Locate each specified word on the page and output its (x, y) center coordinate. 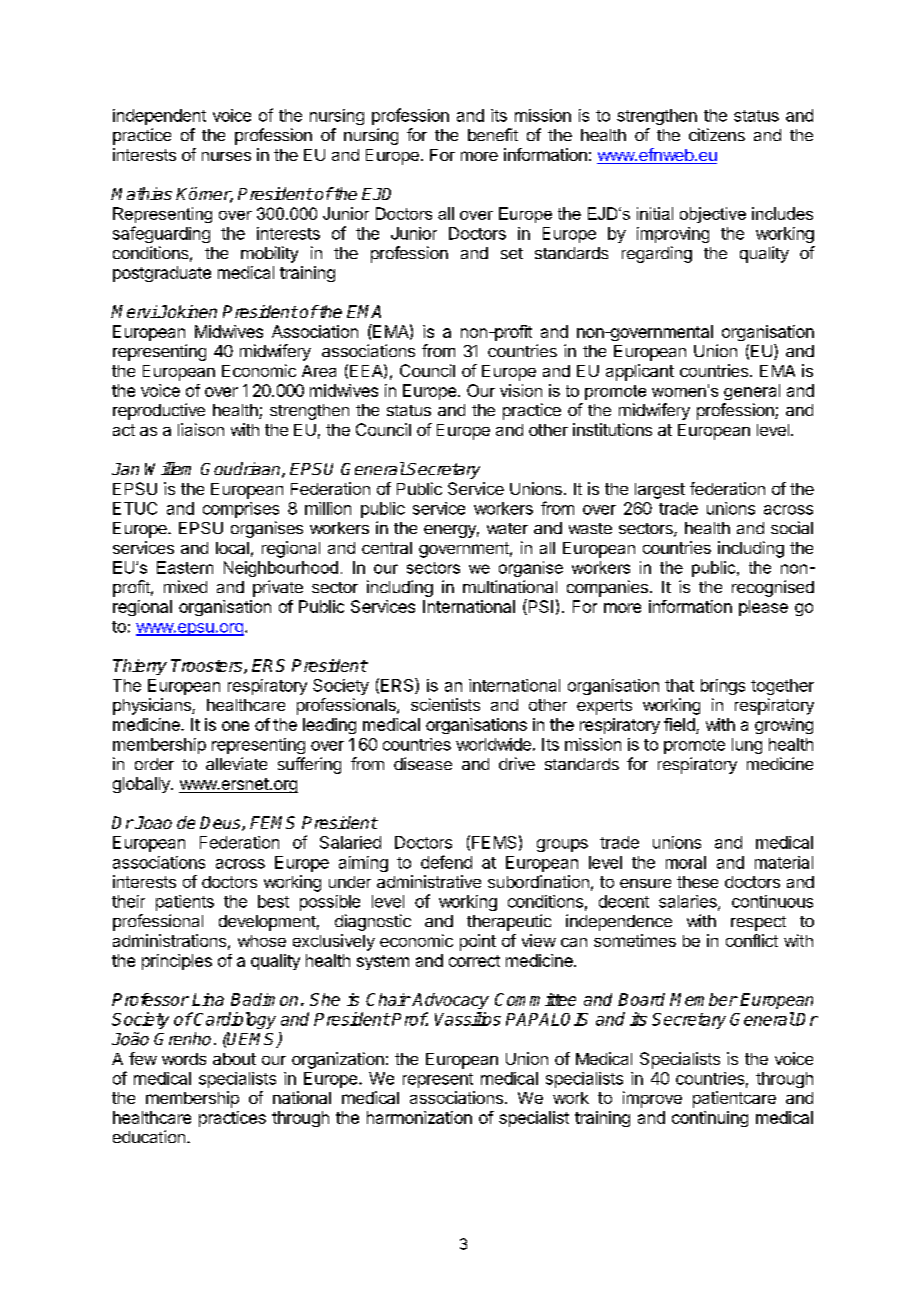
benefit (493, 134)
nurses (226, 156)
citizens (717, 134)
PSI (539, 607)
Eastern (185, 567)
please (763, 608)
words (184, 1059)
